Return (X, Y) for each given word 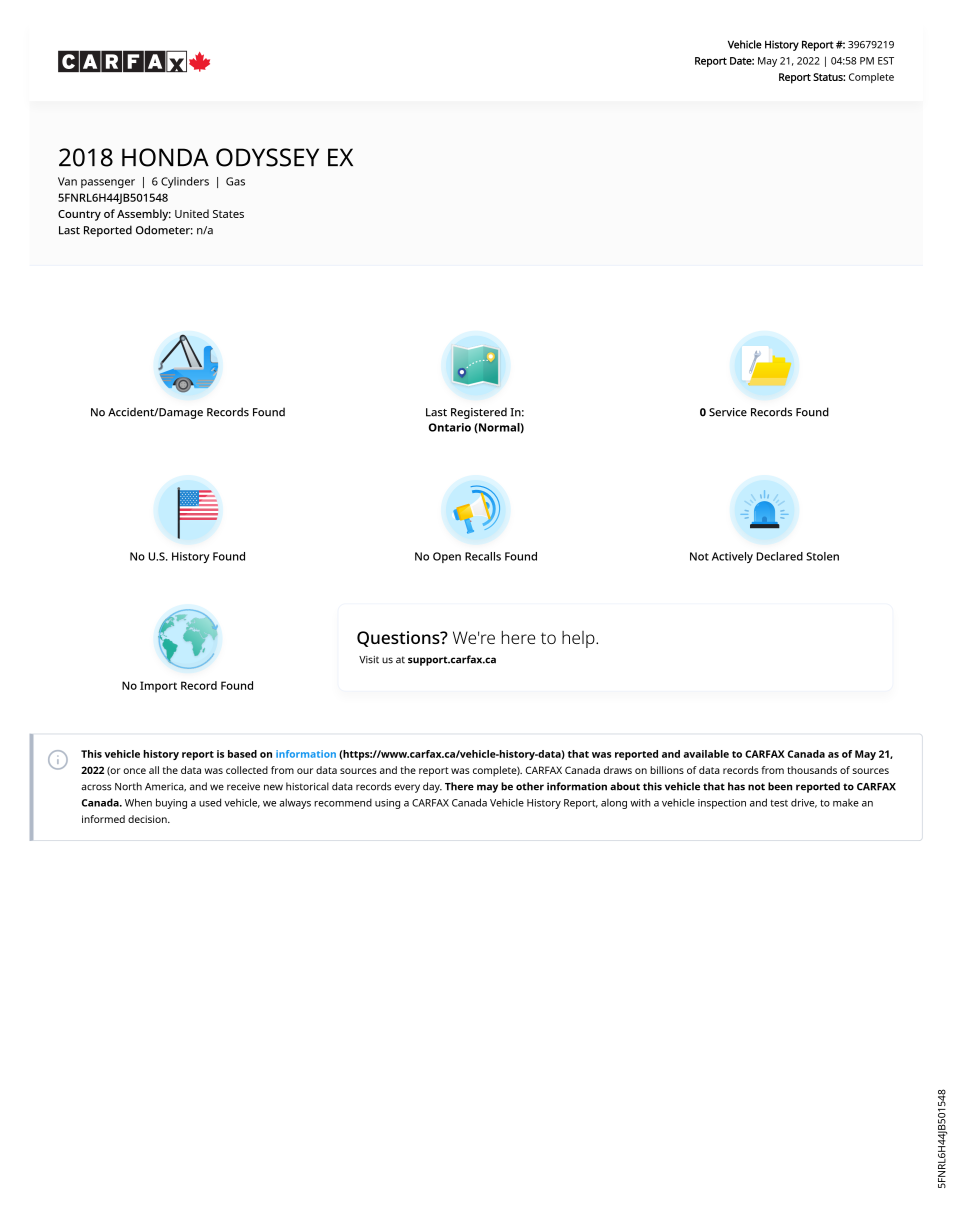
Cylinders (185, 182)
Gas (235, 181)
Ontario (450, 427)
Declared (779, 556)
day (432, 787)
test (779, 803)
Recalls (483, 556)
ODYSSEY (267, 157)
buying (171, 803)
